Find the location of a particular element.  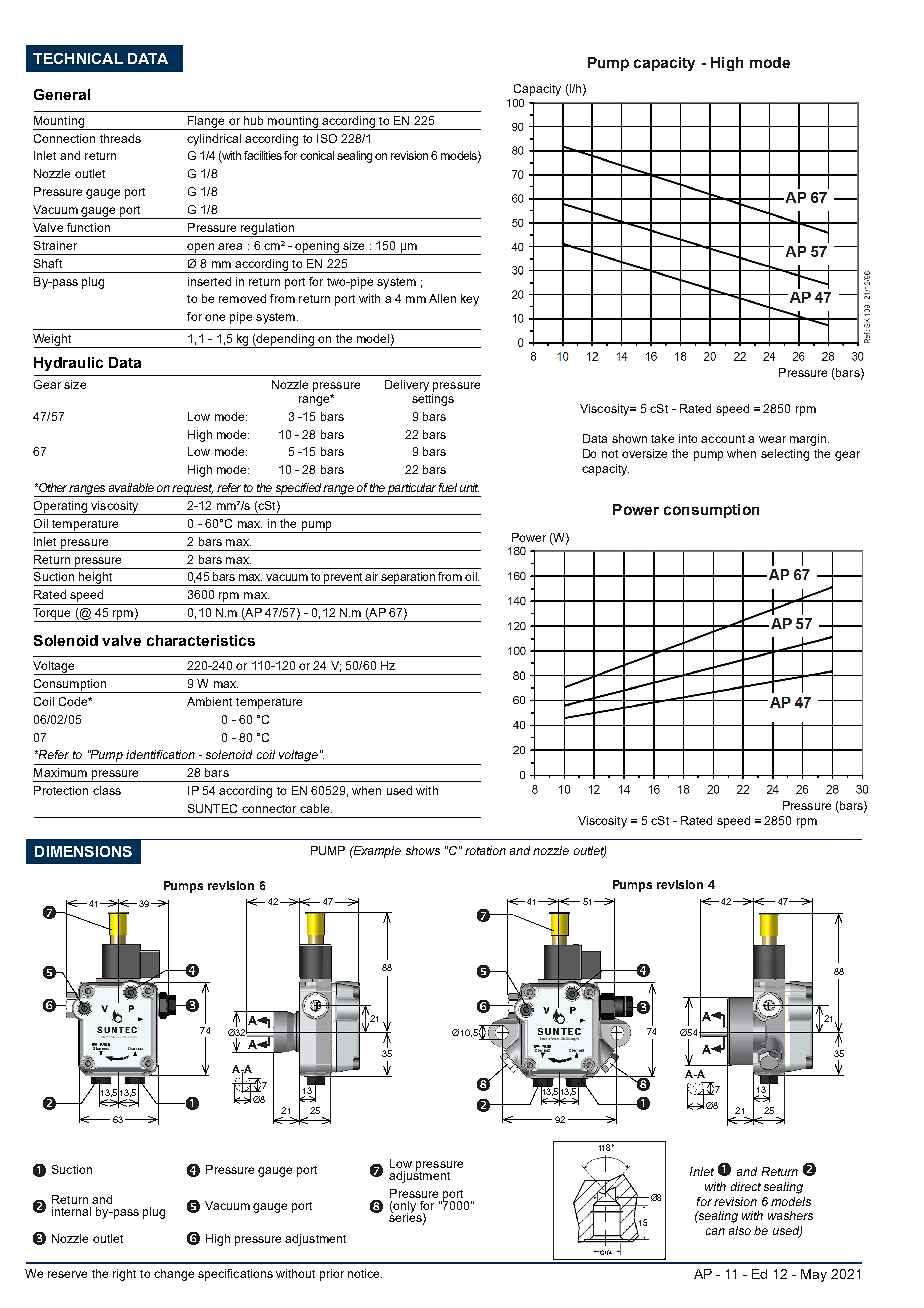

account is located at coordinates (723, 439).
